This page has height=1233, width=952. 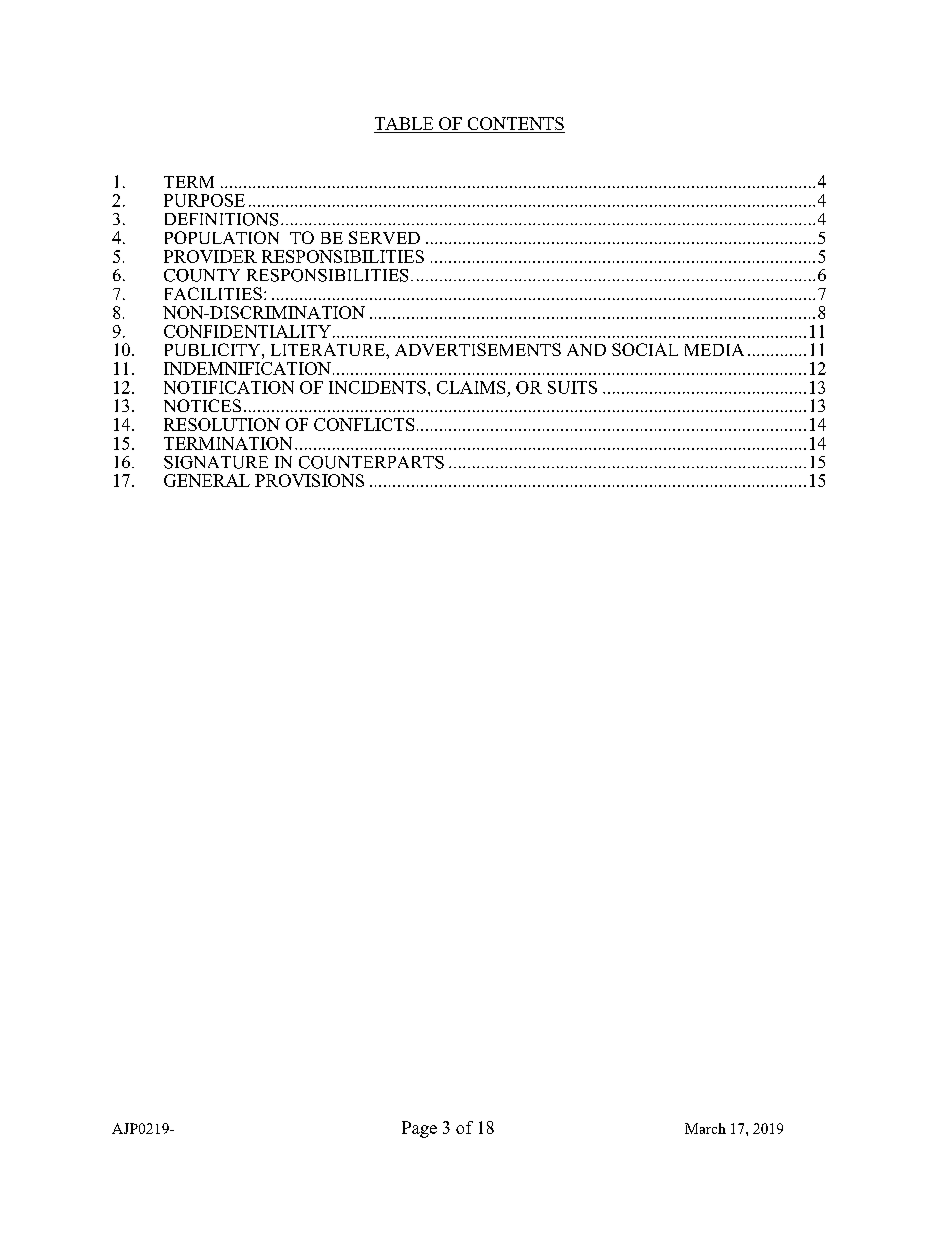 I want to click on SOCIAL, so click(x=645, y=349).
